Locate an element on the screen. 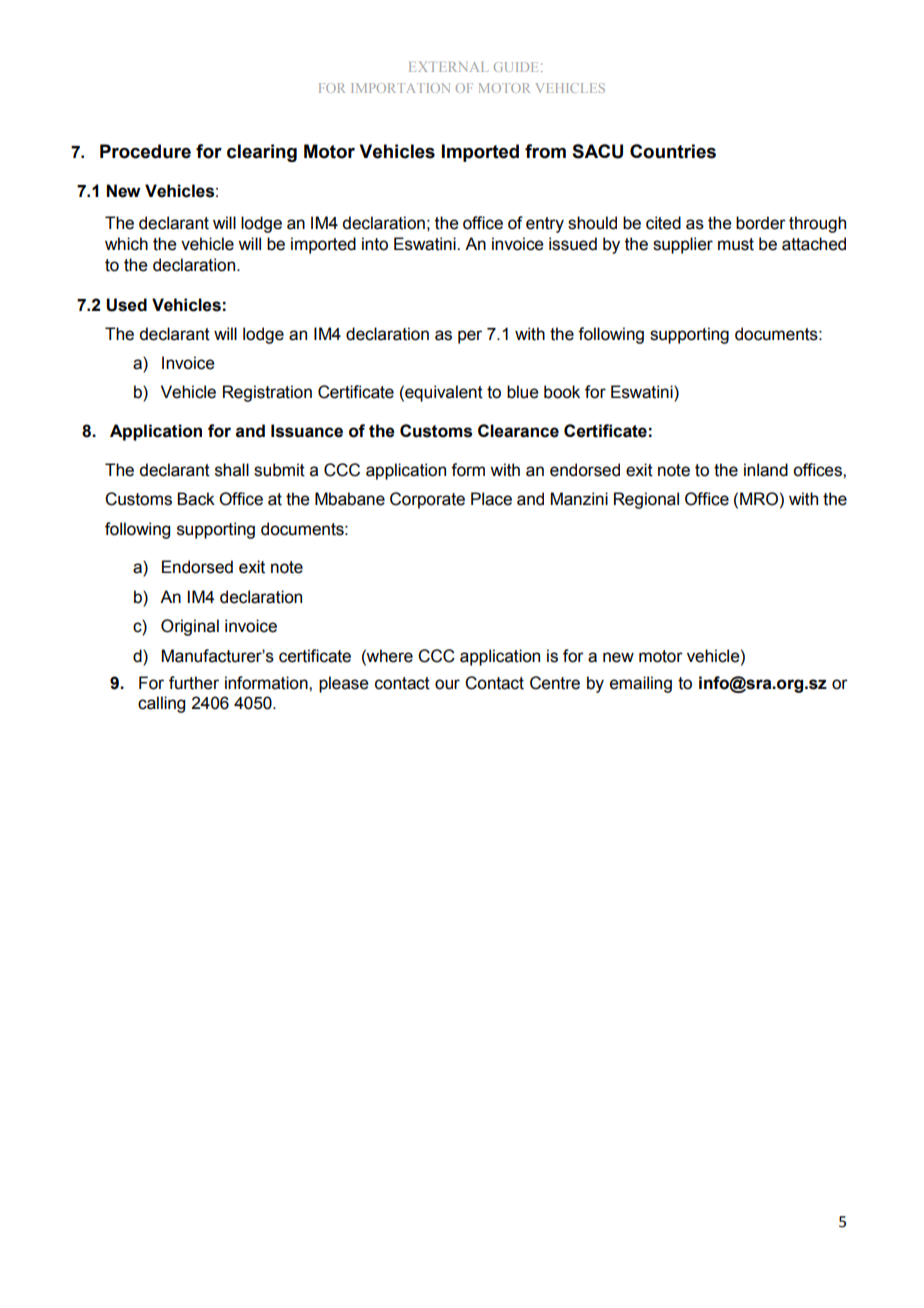  blue is located at coordinates (523, 392).
